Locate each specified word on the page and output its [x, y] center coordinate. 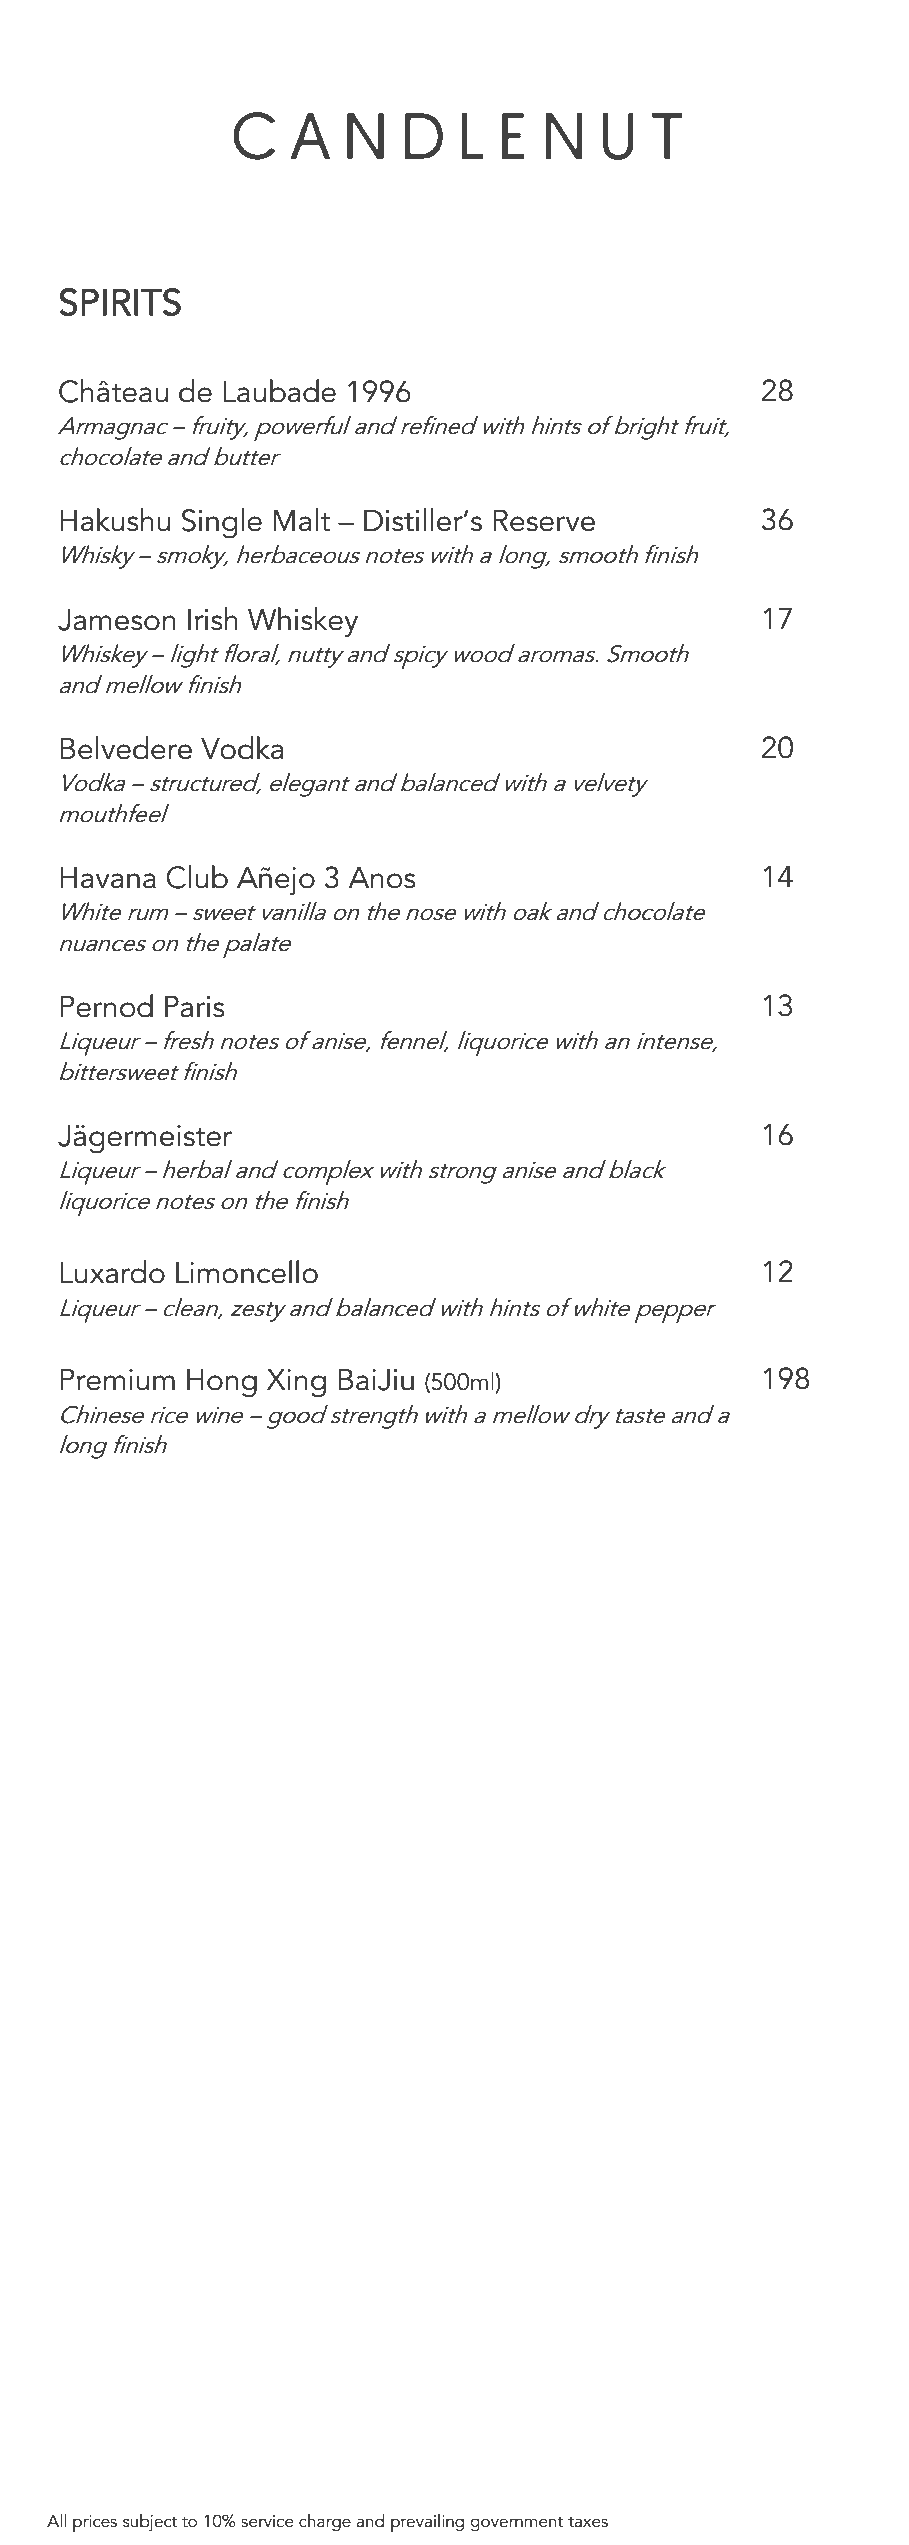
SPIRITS [120, 302]
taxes [588, 2522]
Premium [117, 1379]
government [517, 2523]
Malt [301, 520]
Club [197, 877]
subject [150, 2522]
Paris [195, 1006]
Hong [222, 1383]
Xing [296, 1383]
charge [325, 2522]
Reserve [544, 520]
